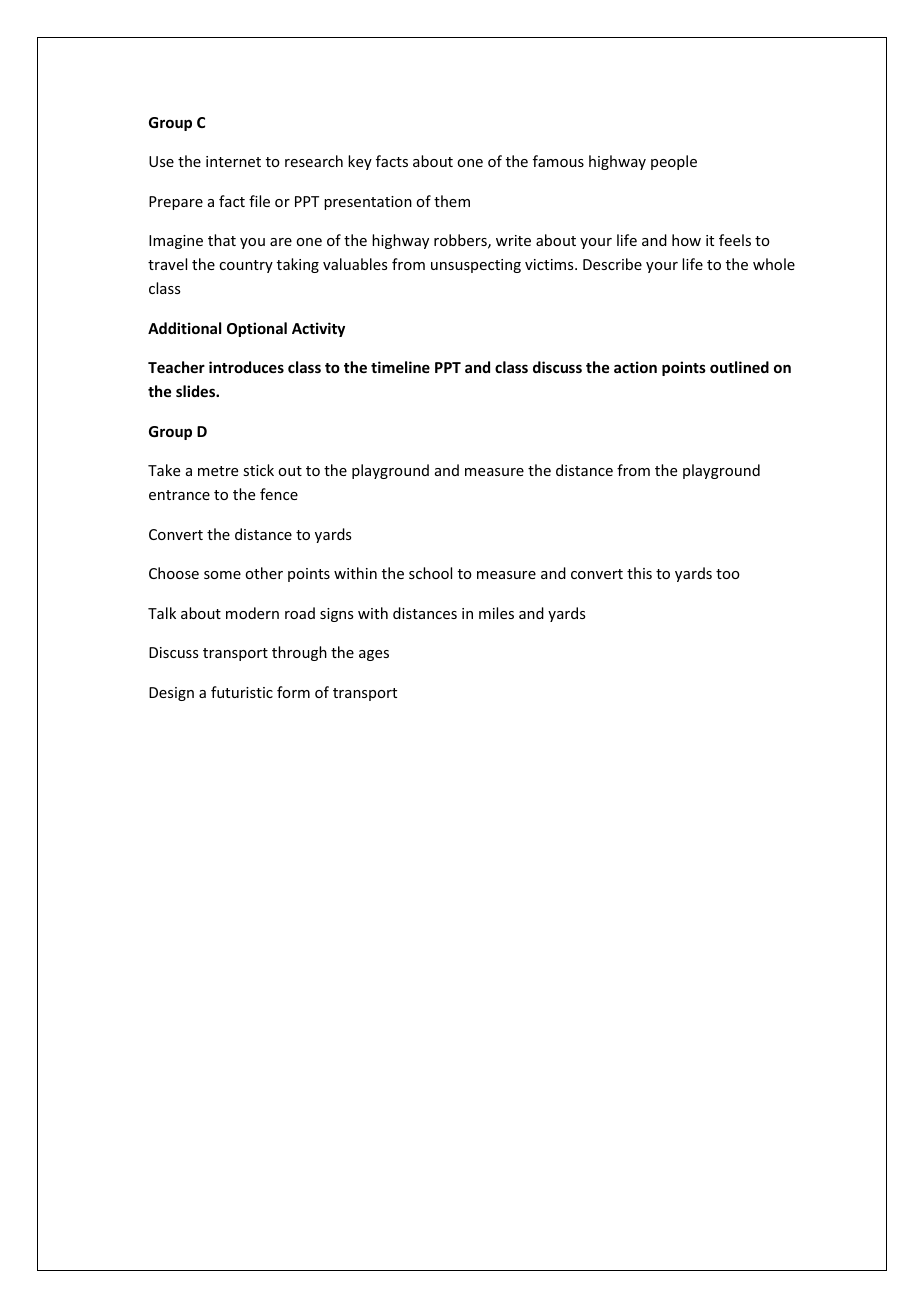 The image size is (924, 1308). I want to click on them, so click(452, 201).
